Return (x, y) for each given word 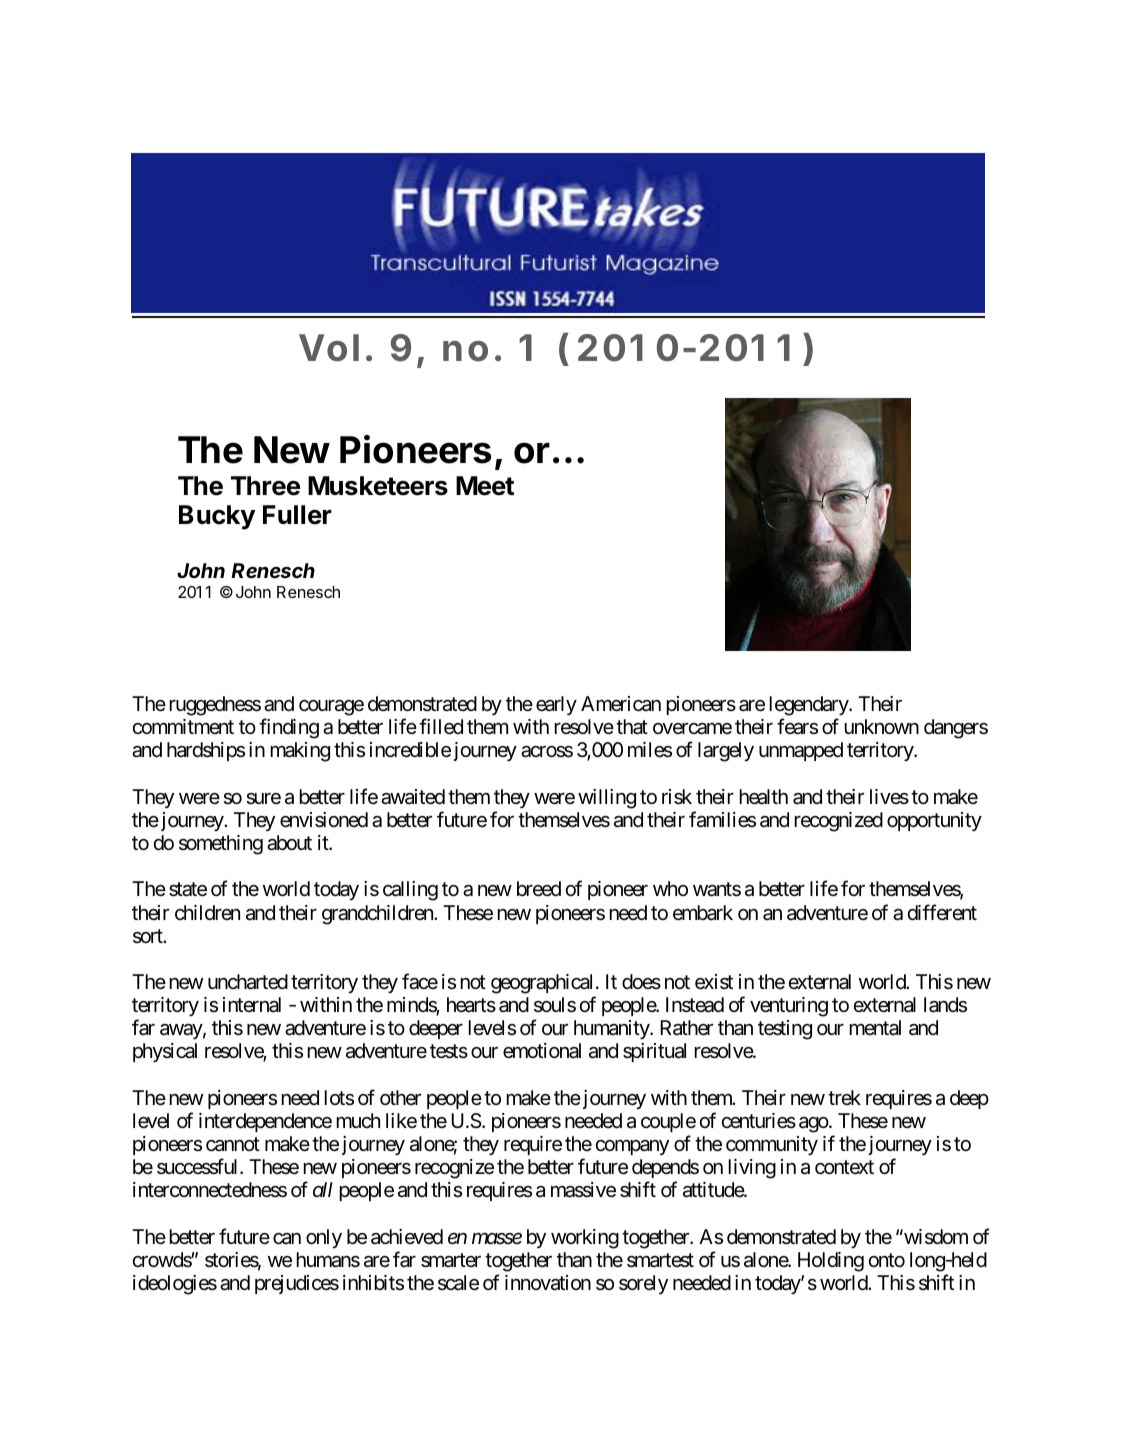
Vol (329, 348)
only (324, 1238)
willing (607, 799)
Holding (831, 1262)
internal (252, 1005)
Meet (485, 486)
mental (875, 1028)
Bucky (217, 517)
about (289, 843)
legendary (810, 706)
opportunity (934, 821)
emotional (542, 1051)
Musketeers (378, 486)
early (556, 705)
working (585, 1239)
